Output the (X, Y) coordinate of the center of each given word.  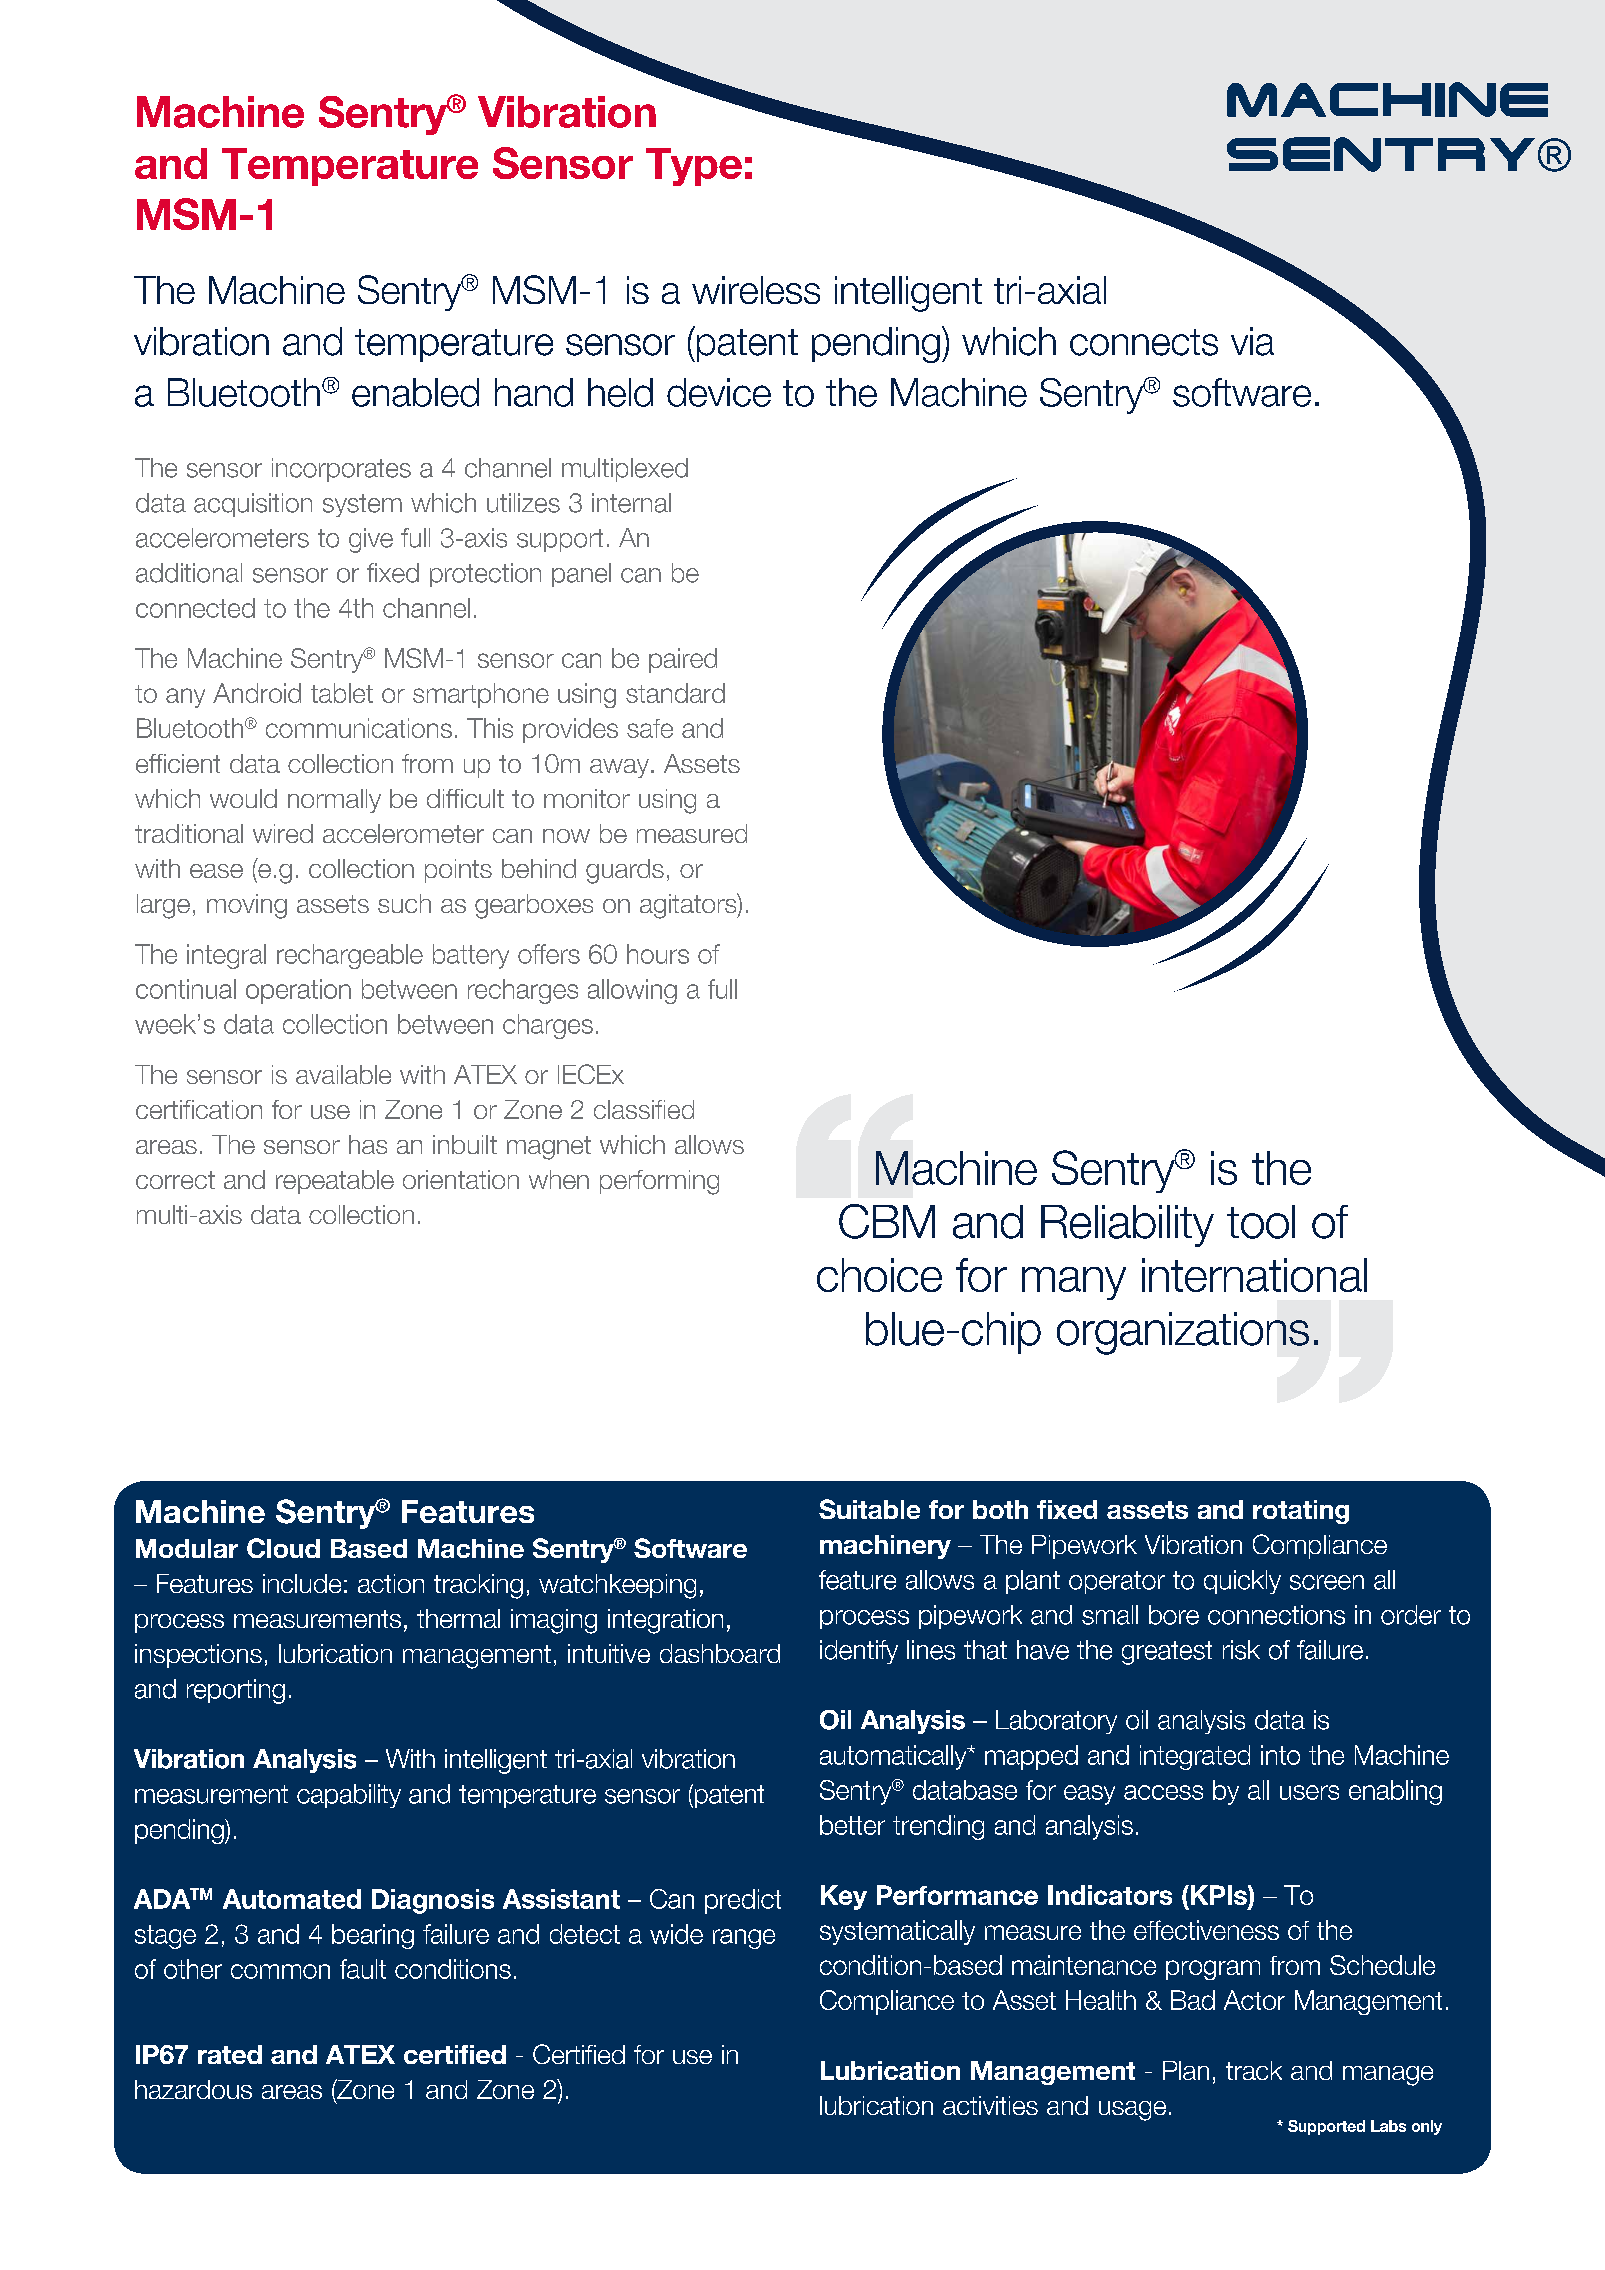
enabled (415, 392)
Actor (1254, 2000)
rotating (1301, 1512)
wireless (756, 290)
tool (1261, 1222)
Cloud (283, 1548)
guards (625, 871)
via (1252, 341)
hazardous (193, 2089)
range (744, 1939)
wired (283, 833)
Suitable (869, 1509)
